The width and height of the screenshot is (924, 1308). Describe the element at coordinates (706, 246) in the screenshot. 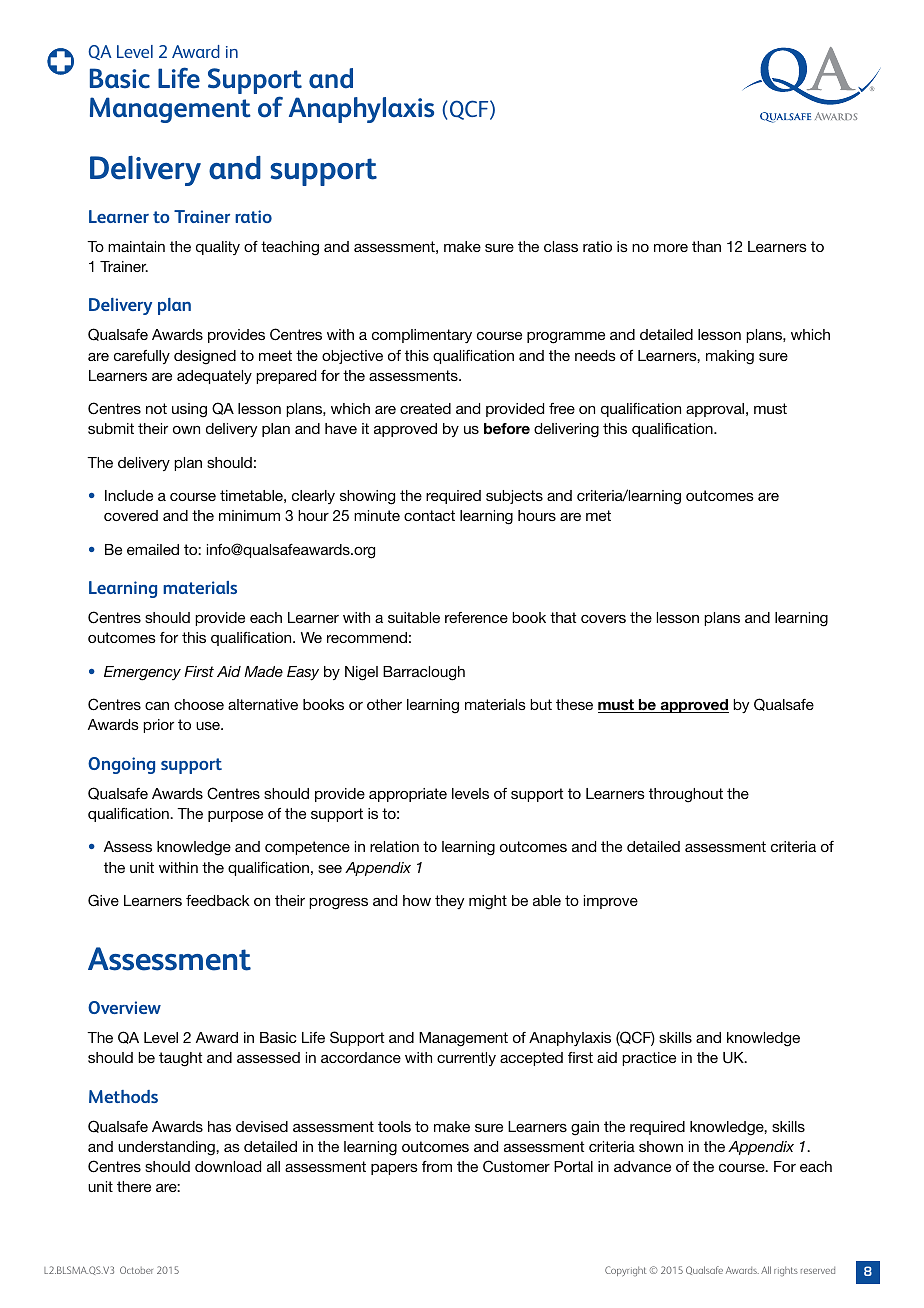

I see `than` at that location.
